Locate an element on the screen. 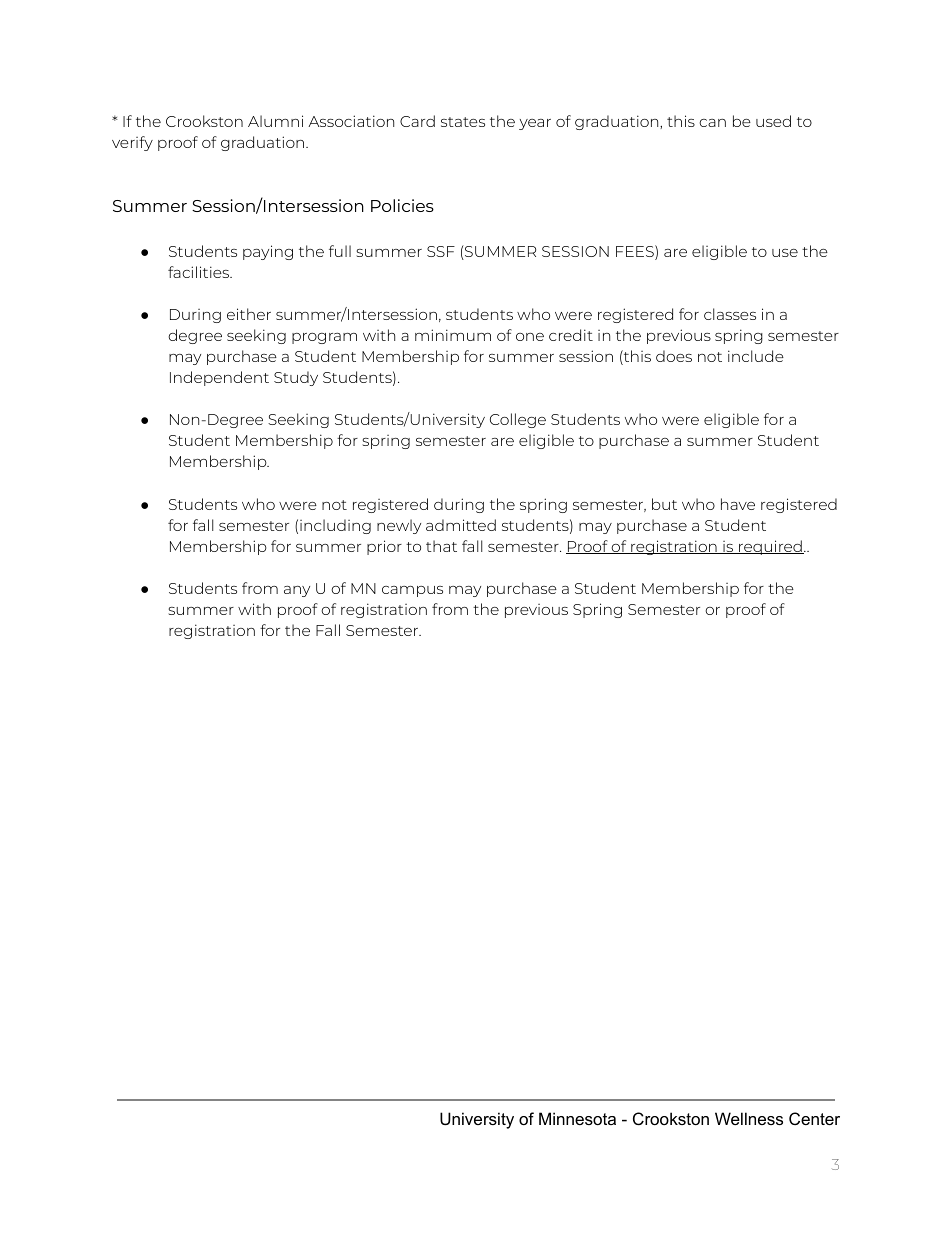 Image resolution: width=952 pixels, height=1233 pixels. required is located at coordinates (770, 547).
